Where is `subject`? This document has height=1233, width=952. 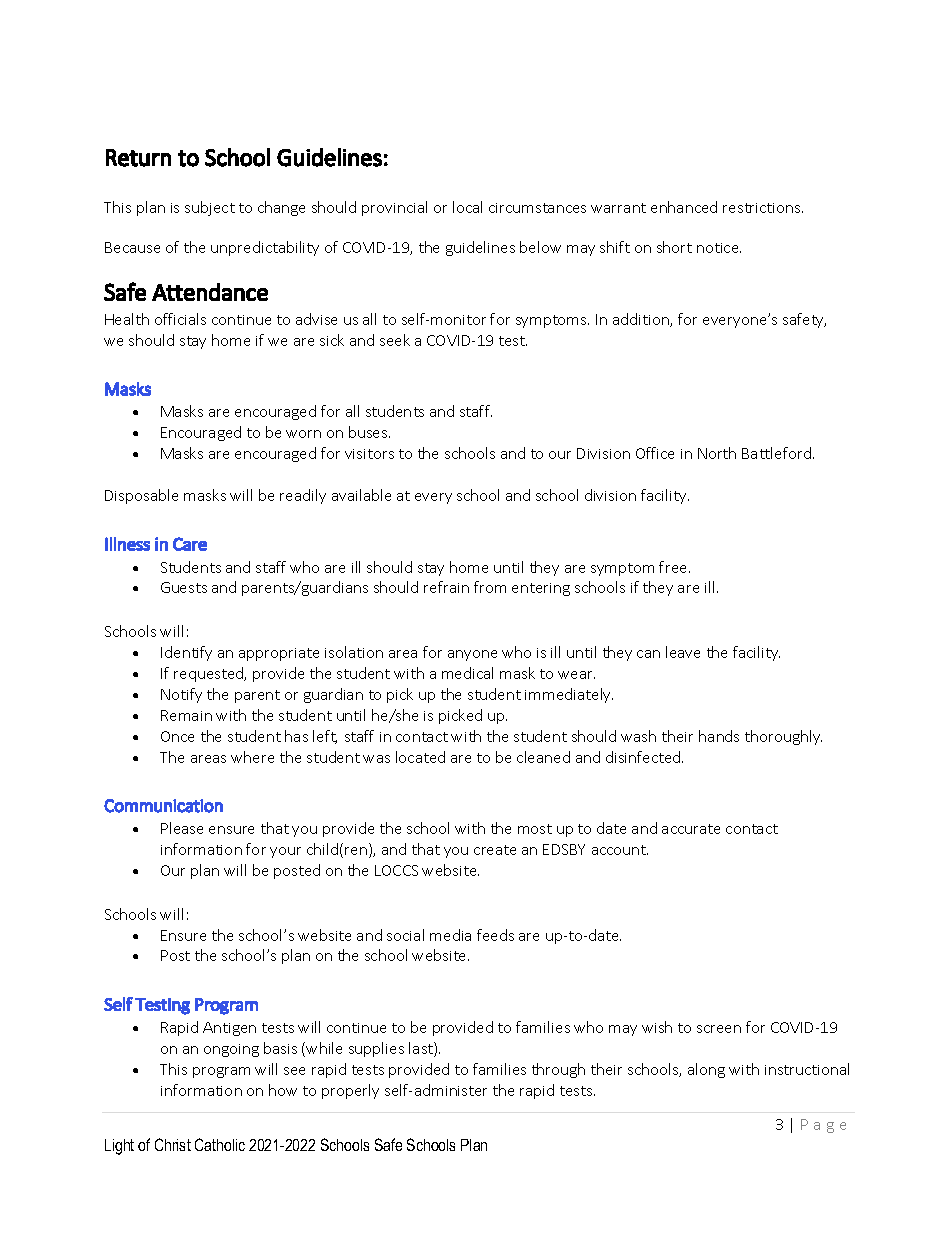
subject is located at coordinates (210, 208).
